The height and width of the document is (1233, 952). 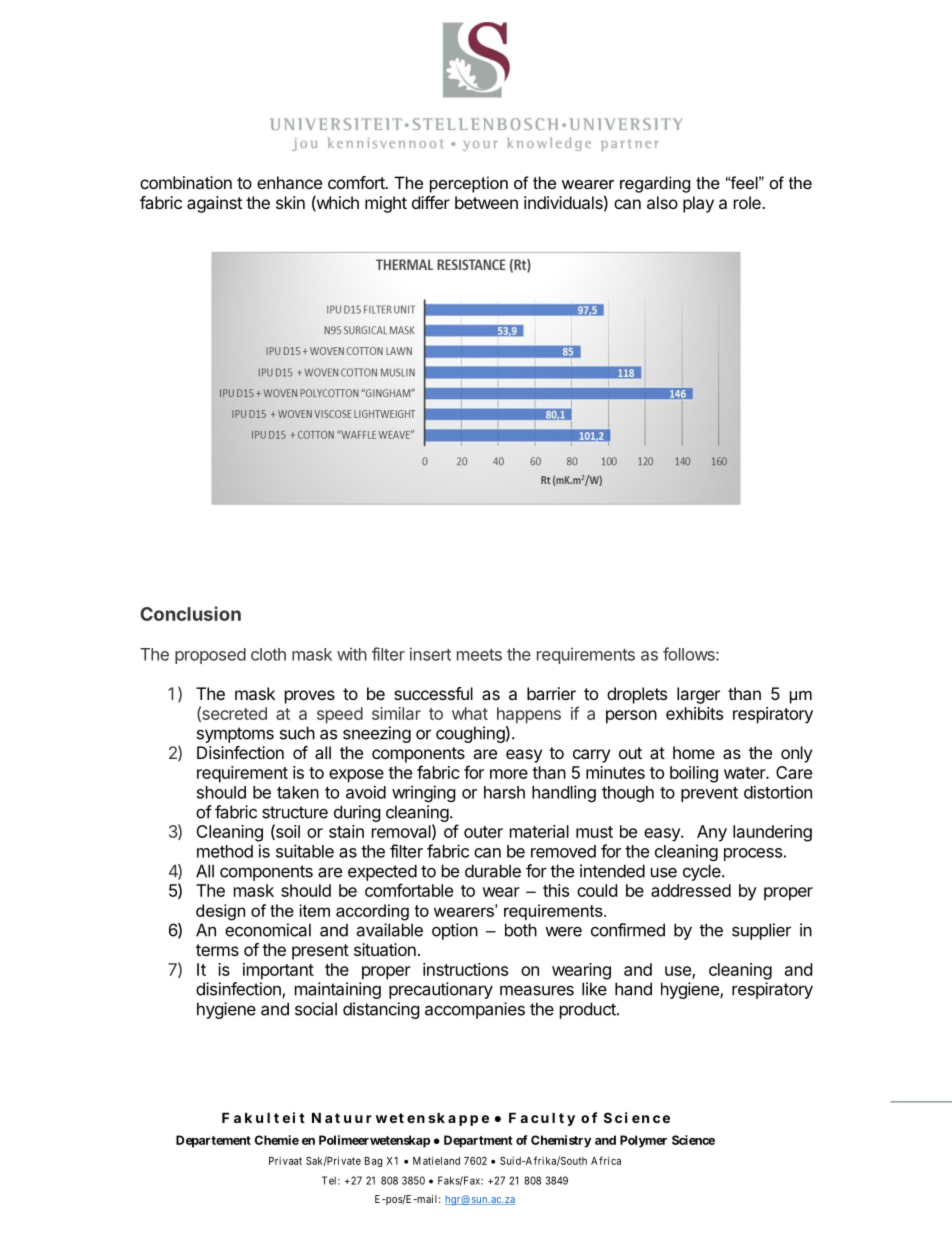 I want to click on between, so click(x=486, y=202).
